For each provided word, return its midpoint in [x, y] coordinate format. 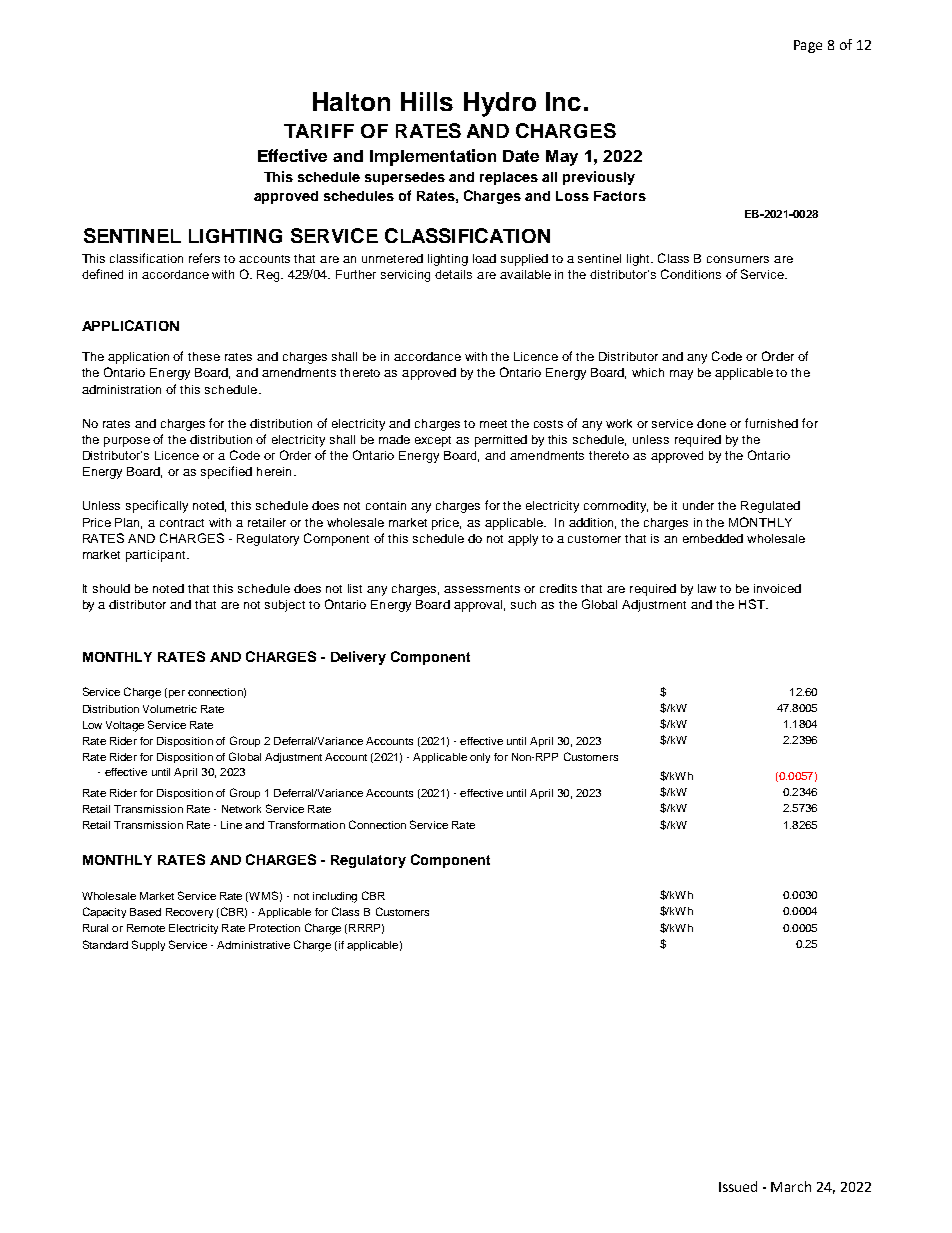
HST [753, 604]
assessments [482, 589]
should [111, 588]
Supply [148, 945]
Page [808, 46]
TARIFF [319, 131]
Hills [427, 101]
